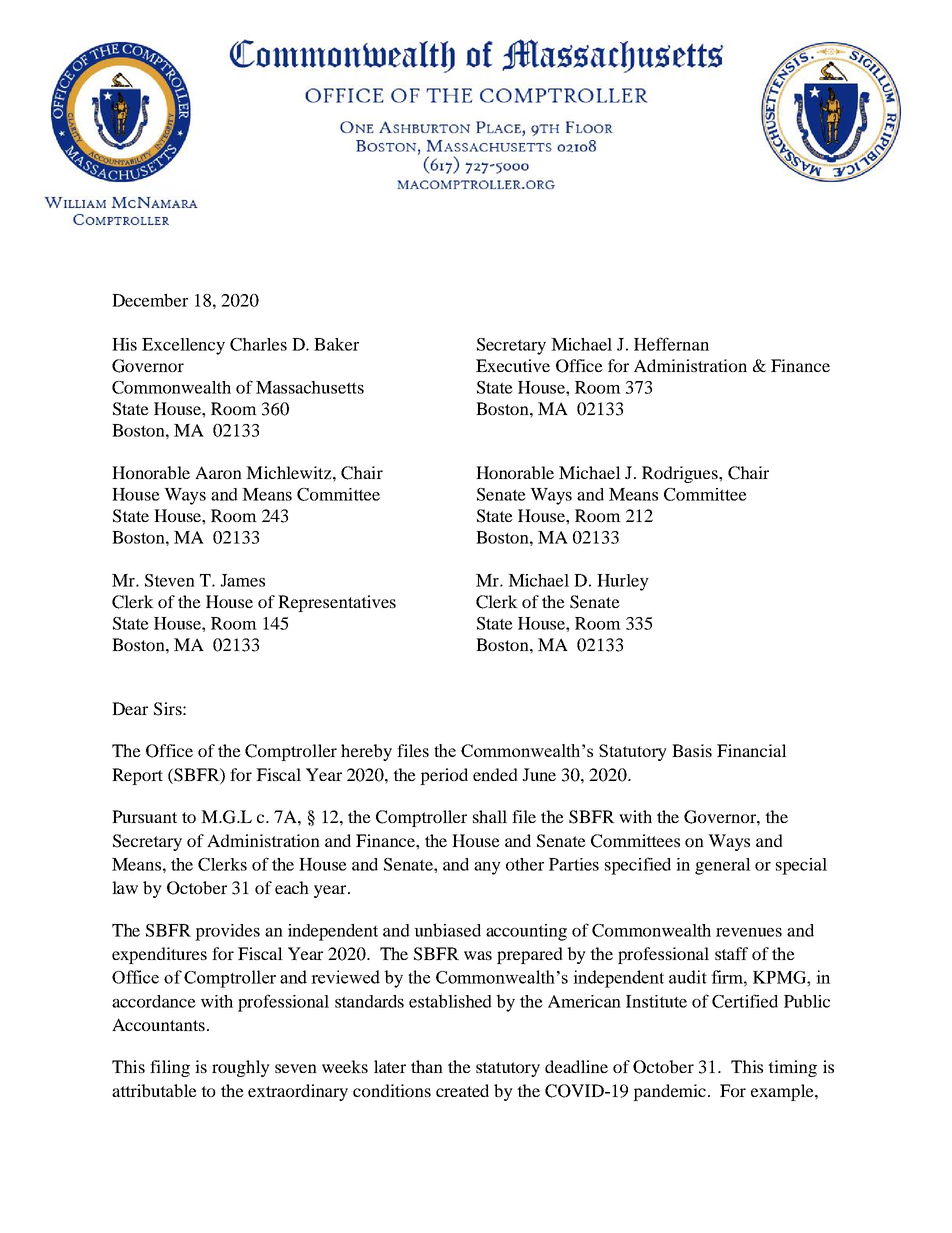 This page has height=1233, width=952. What do you see at coordinates (462, 1090) in the page?
I see `created` at bounding box center [462, 1090].
